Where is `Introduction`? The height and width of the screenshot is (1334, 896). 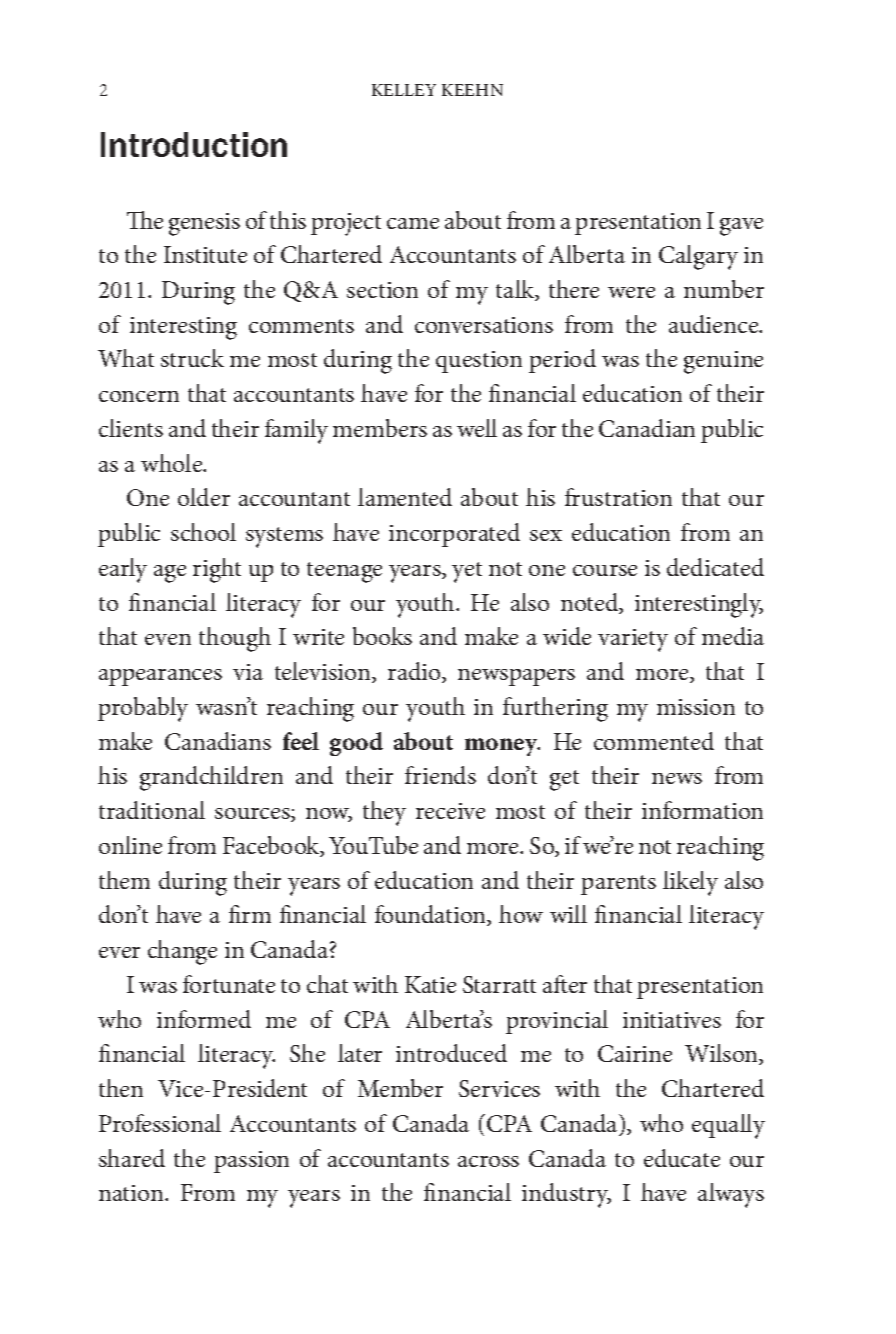 Introduction is located at coordinates (194, 144).
